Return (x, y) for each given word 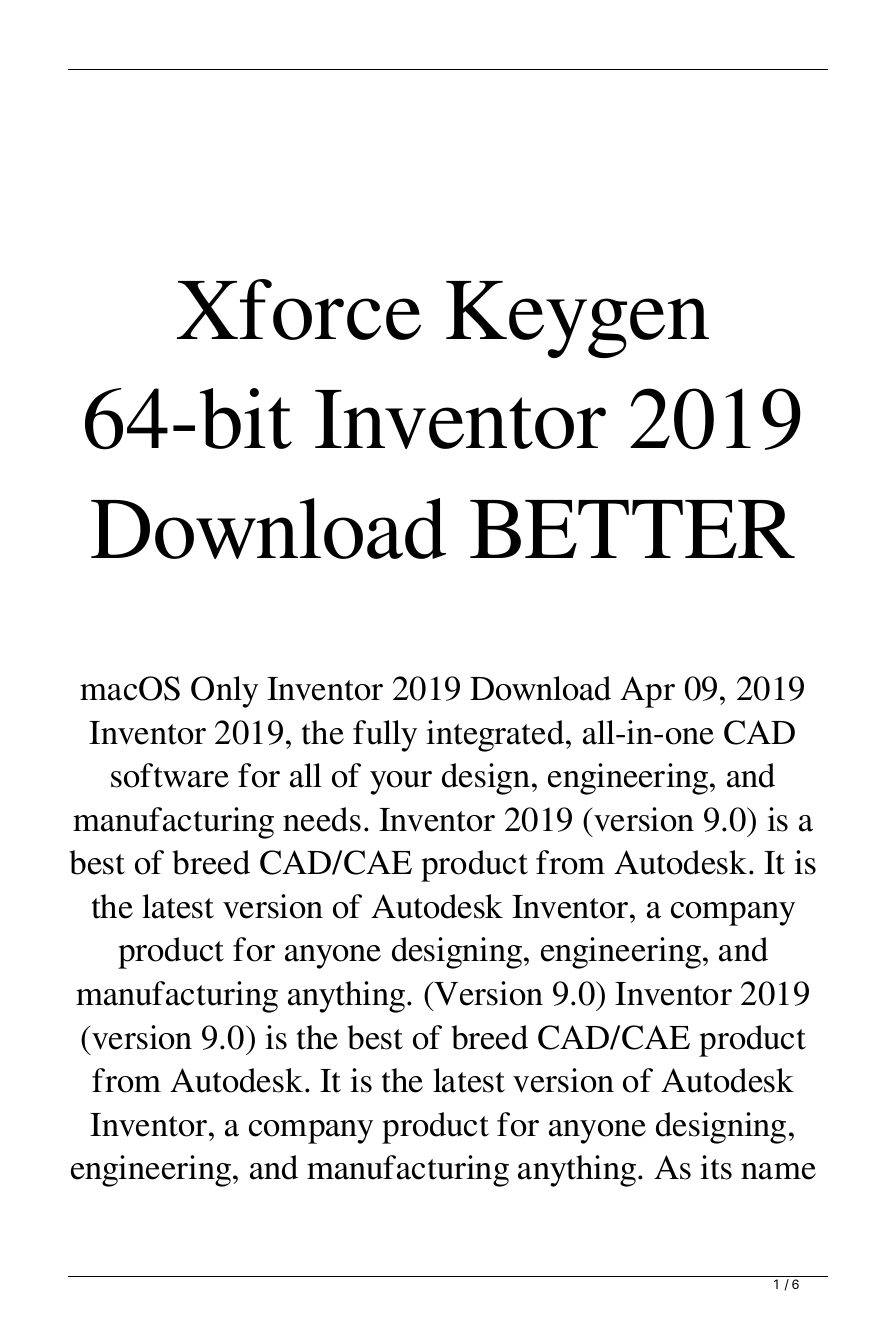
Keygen (577, 319)
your (401, 783)
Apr (647, 692)
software (170, 775)
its (716, 1167)
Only (224, 692)
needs (322, 819)
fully (385, 736)
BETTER (632, 529)
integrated (496, 736)
